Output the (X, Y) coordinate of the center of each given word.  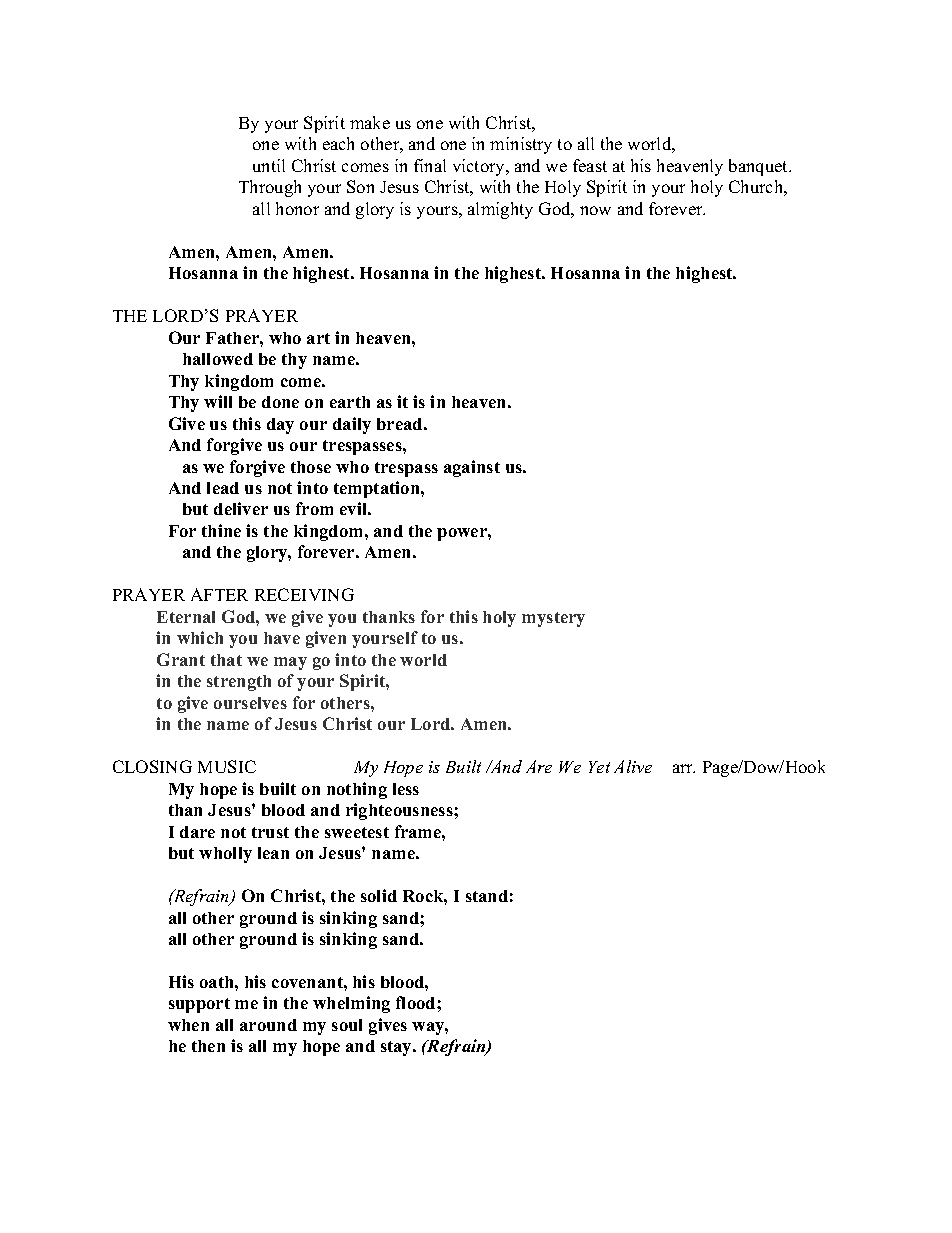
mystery (553, 619)
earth (350, 402)
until (269, 165)
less (406, 789)
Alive (633, 766)
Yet (599, 767)
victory (480, 167)
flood (417, 1002)
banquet (760, 167)
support (199, 1005)
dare (197, 832)
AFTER (219, 594)
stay (398, 1048)
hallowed (218, 359)
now (595, 210)
